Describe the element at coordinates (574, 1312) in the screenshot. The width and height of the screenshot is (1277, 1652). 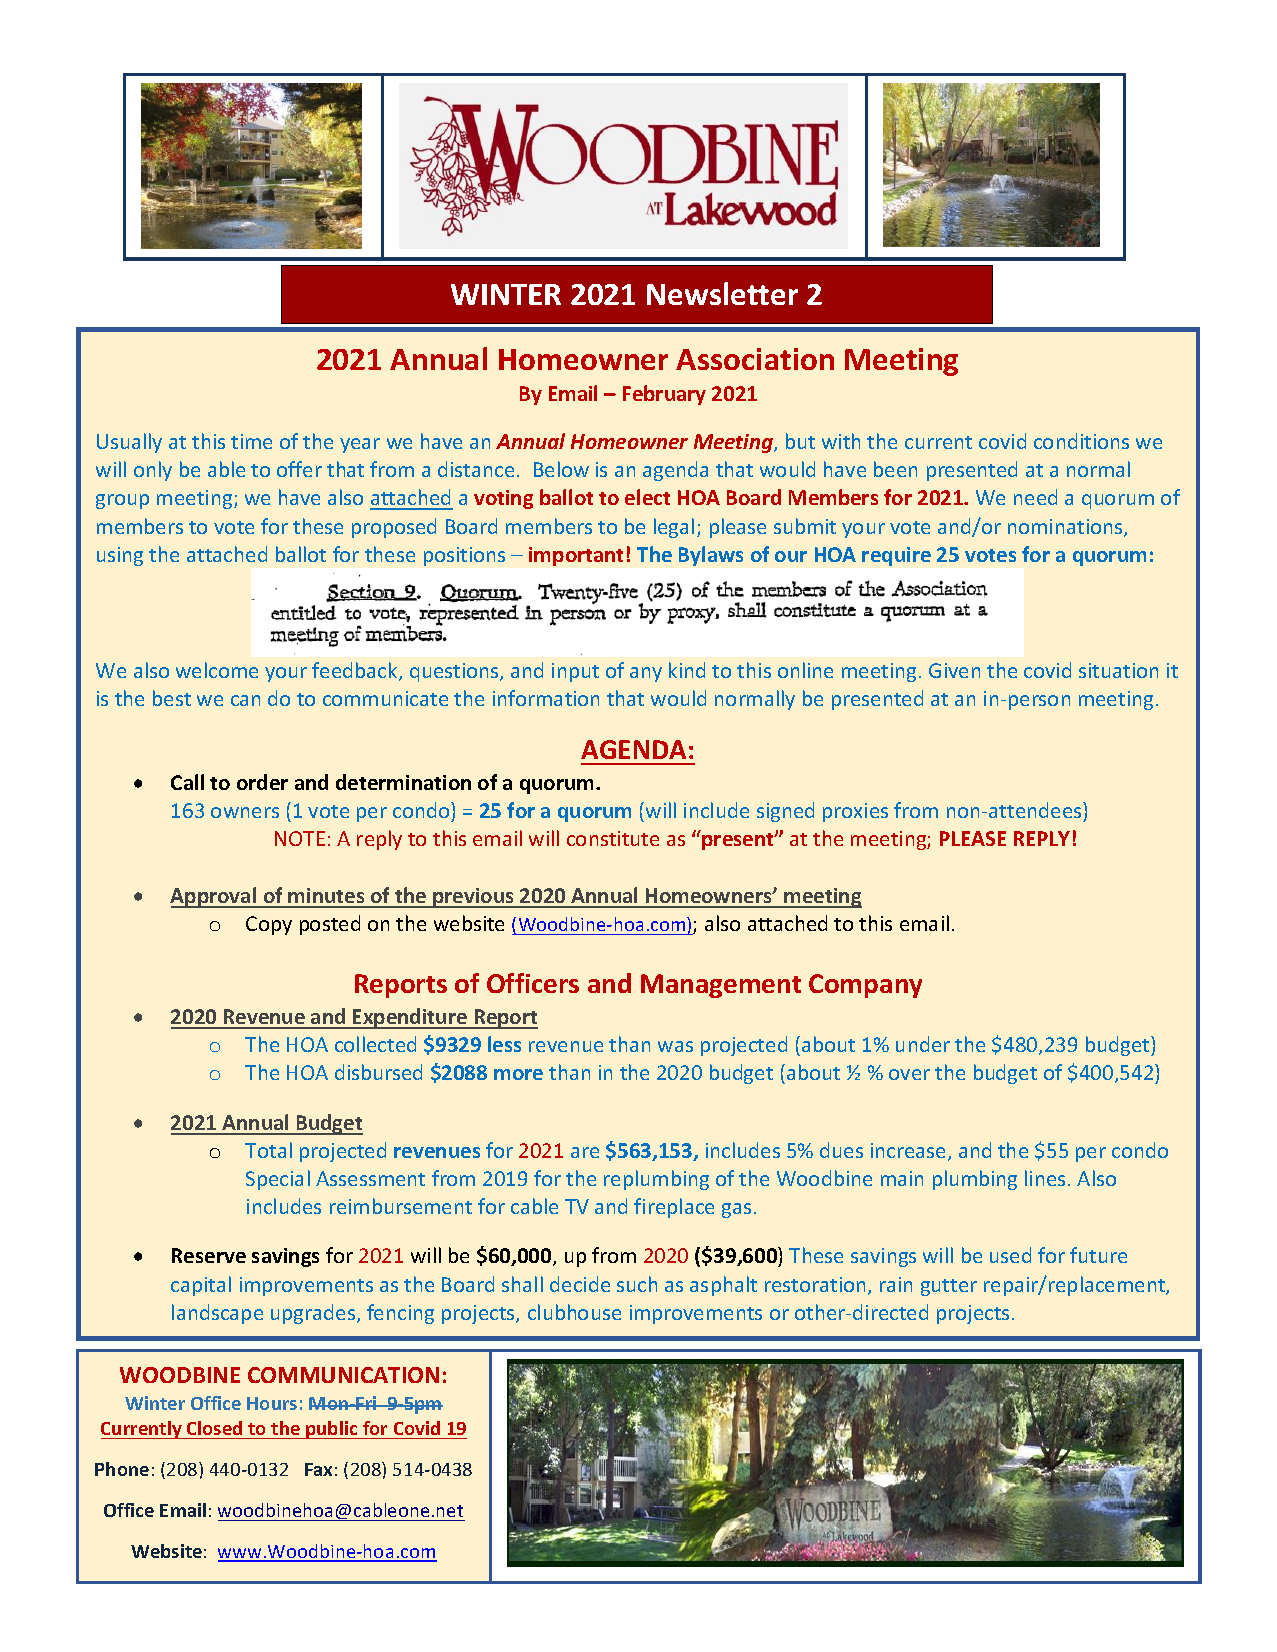
I see `clubhouse` at that location.
